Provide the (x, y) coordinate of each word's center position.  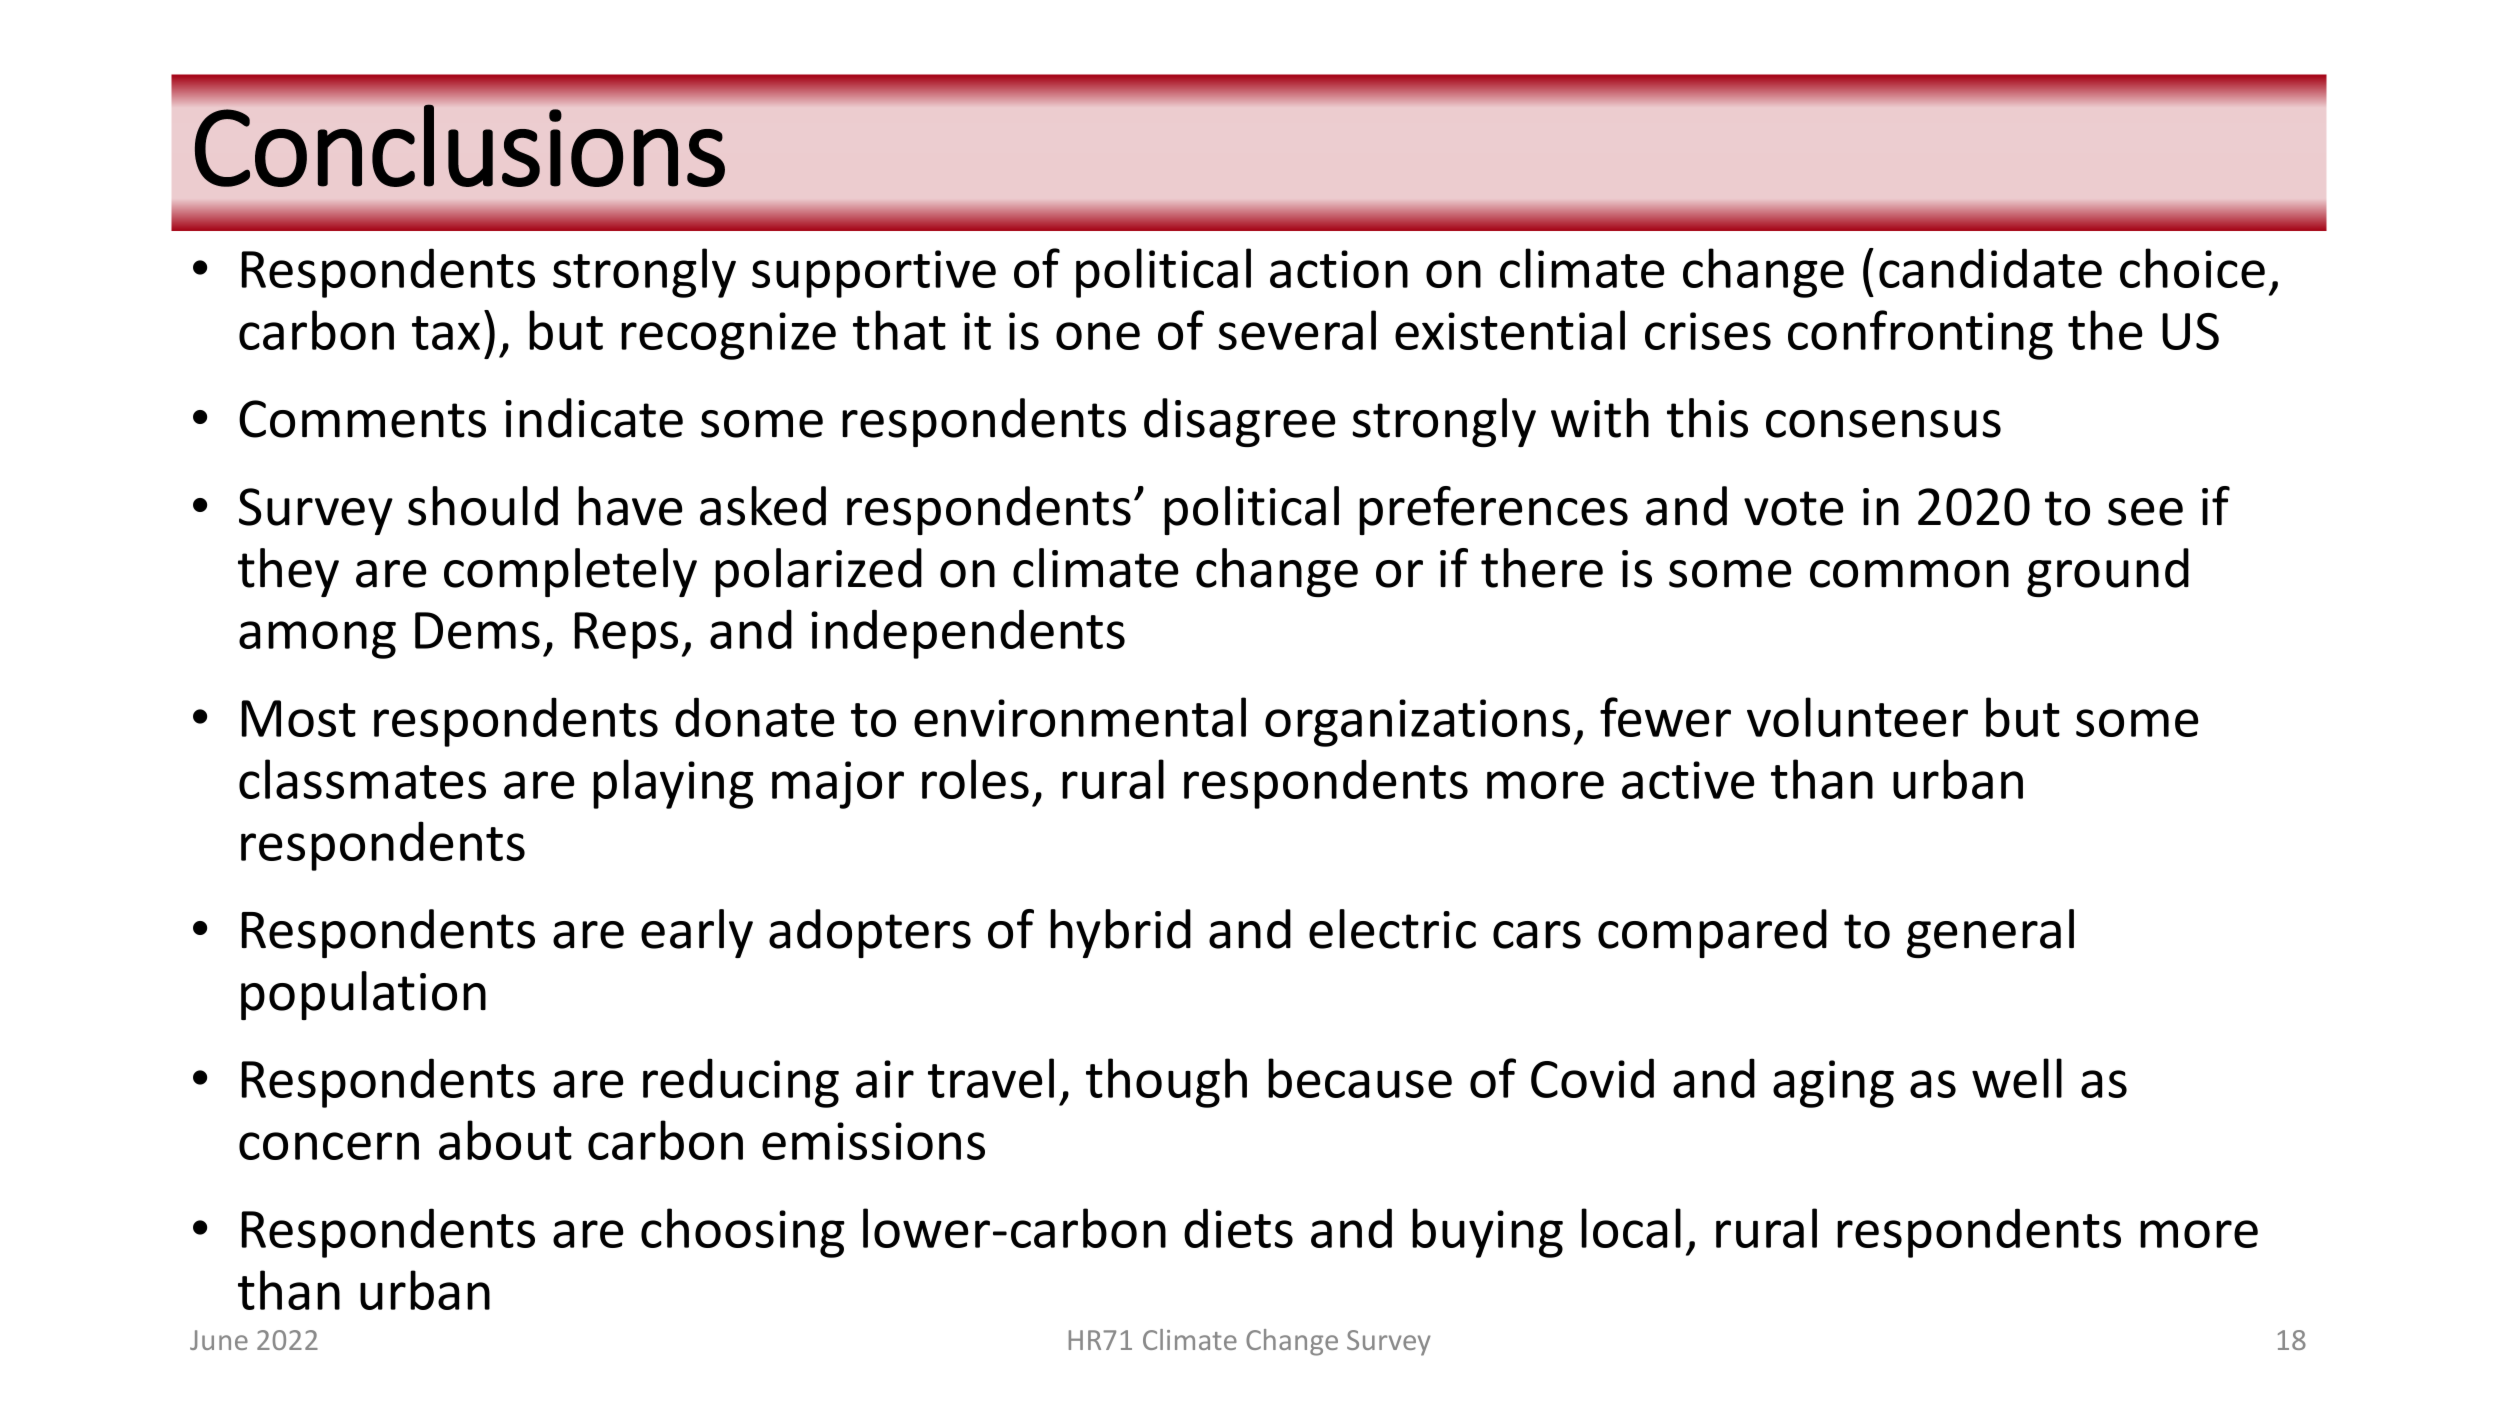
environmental (1080, 717)
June (219, 1340)
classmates (362, 779)
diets (1238, 1228)
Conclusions (460, 145)
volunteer (1857, 717)
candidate (1990, 268)
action (1339, 269)
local (1631, 1228)
